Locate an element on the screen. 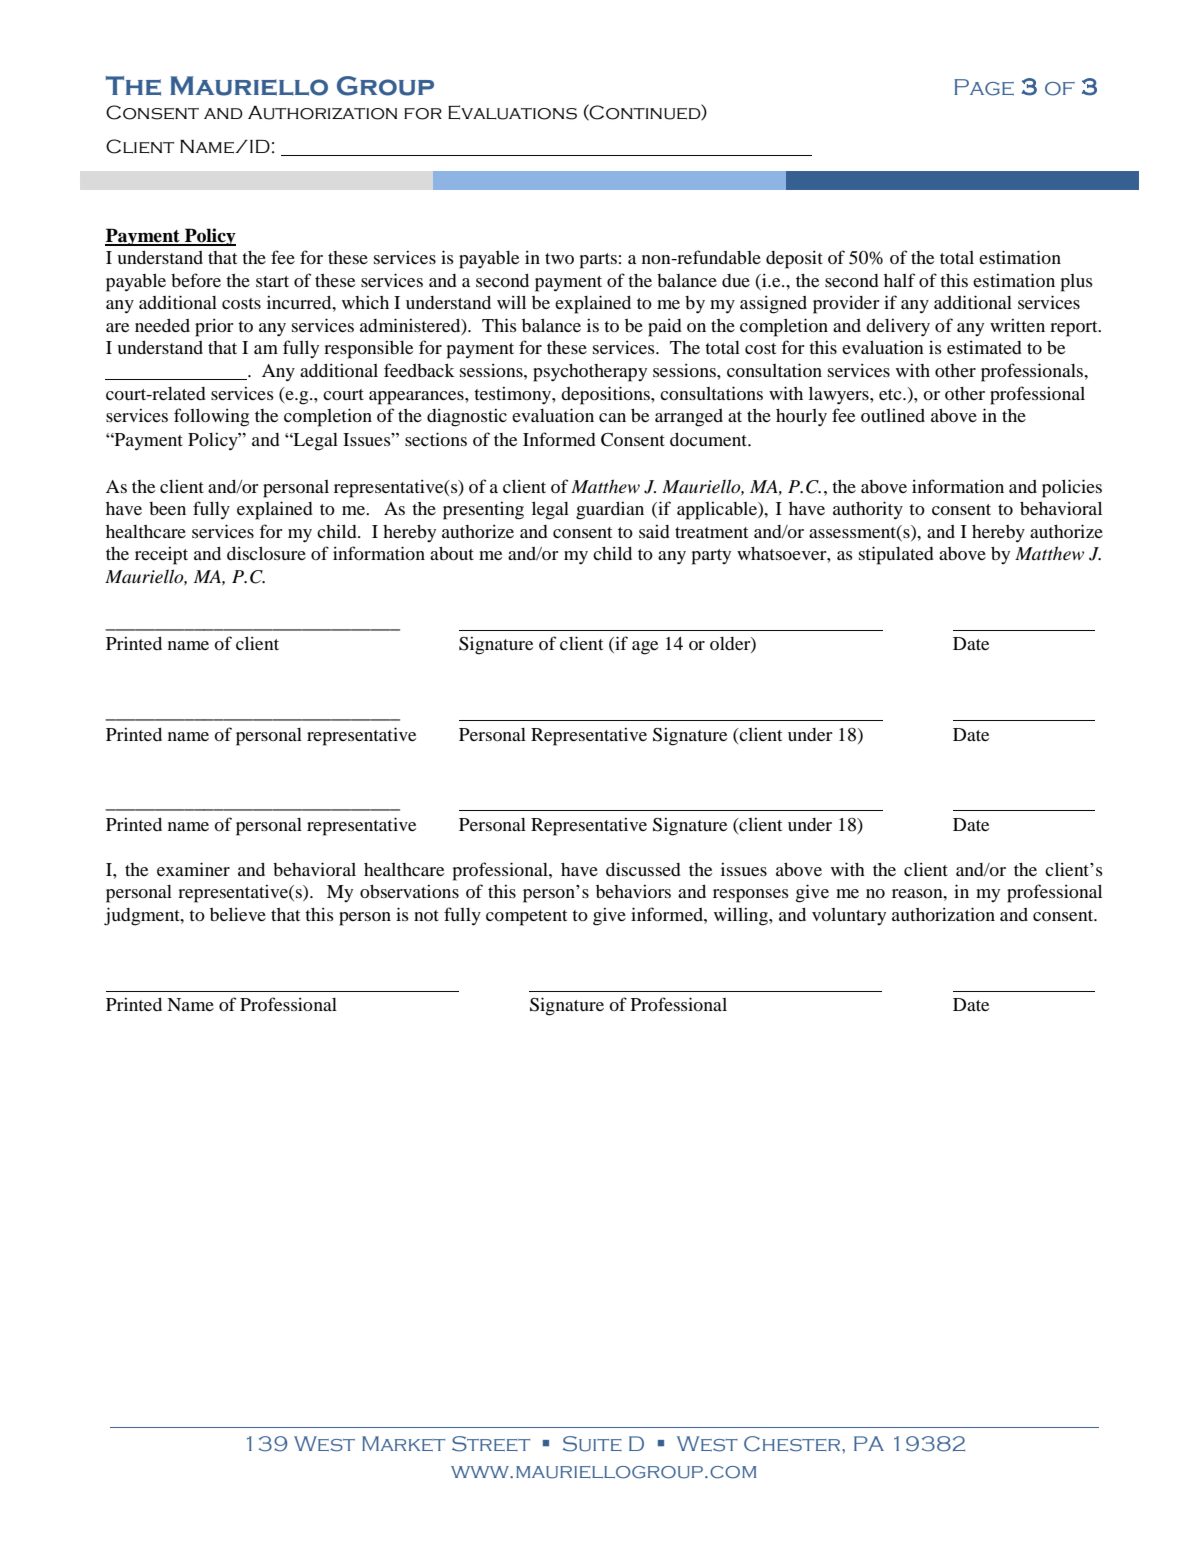  Market is located at coordinates (403, 1443).
